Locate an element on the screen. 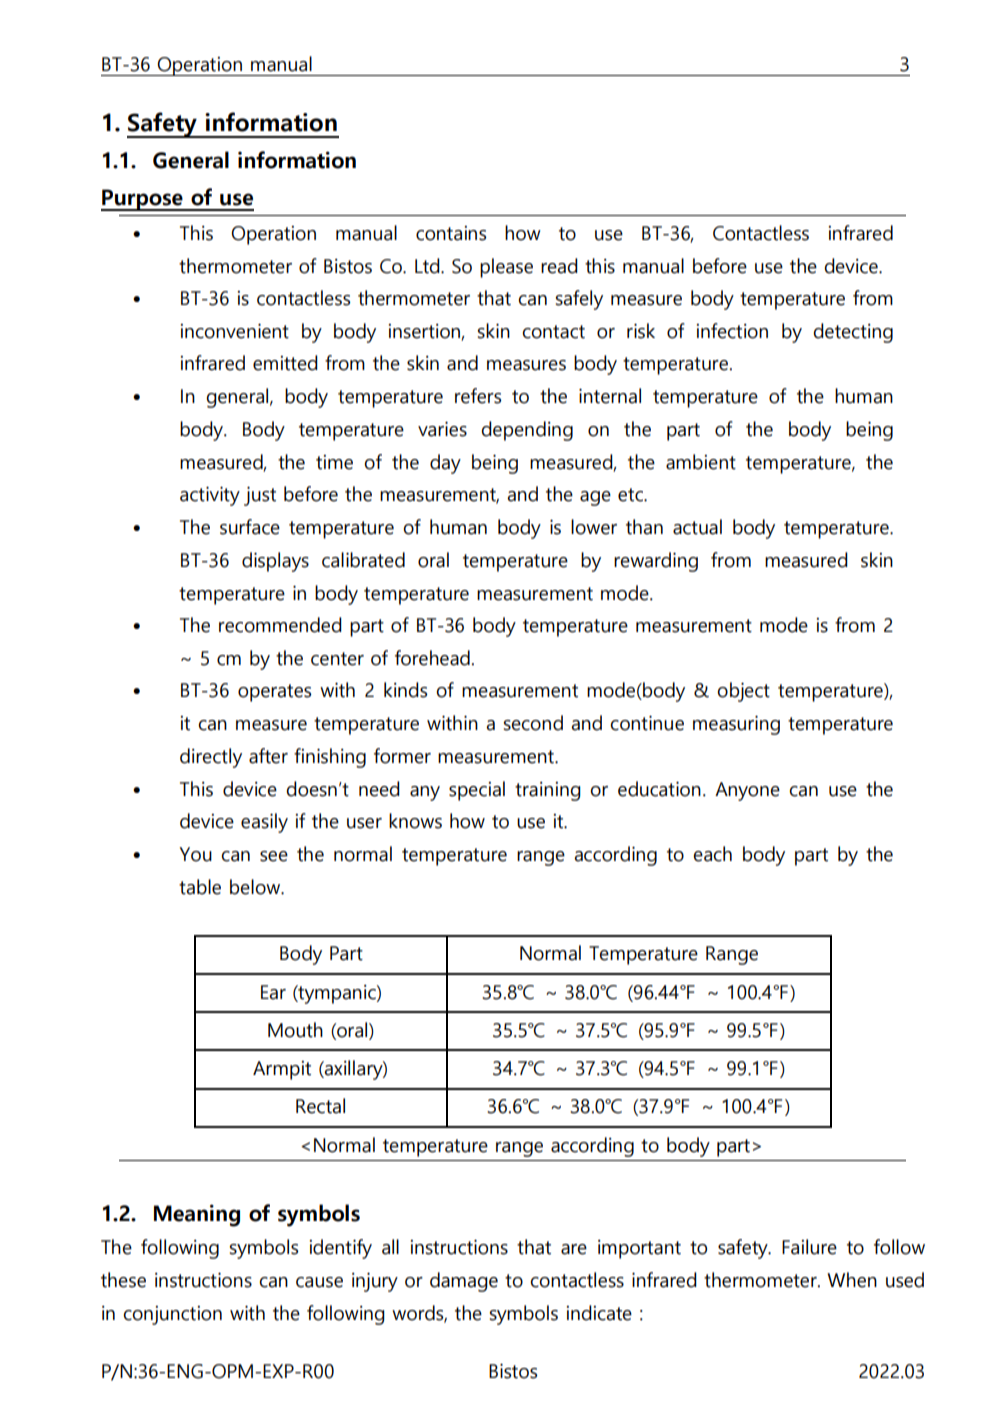  Armpit is located at coordinates (282, 1070).
